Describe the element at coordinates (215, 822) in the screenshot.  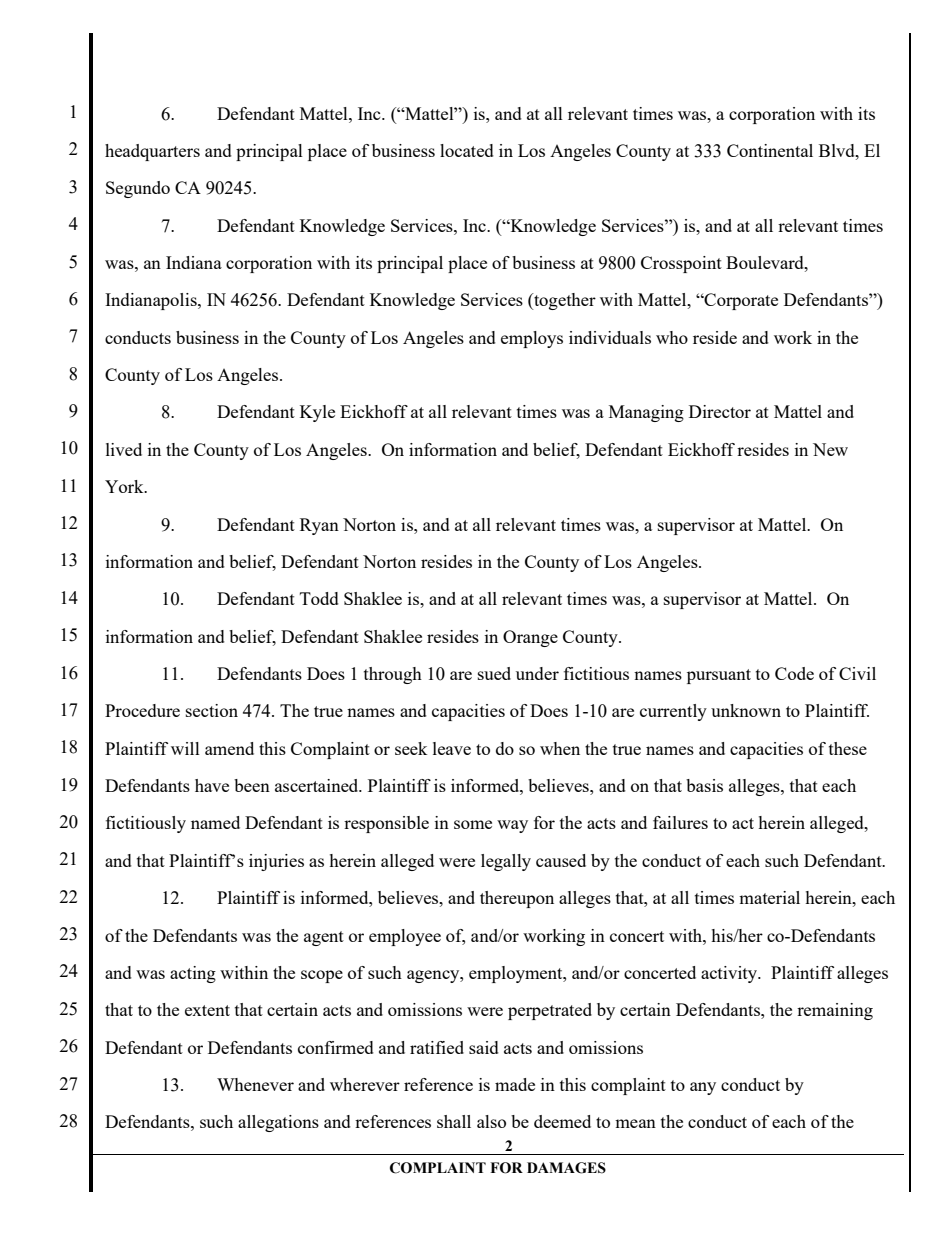
I see `named` at that location.
